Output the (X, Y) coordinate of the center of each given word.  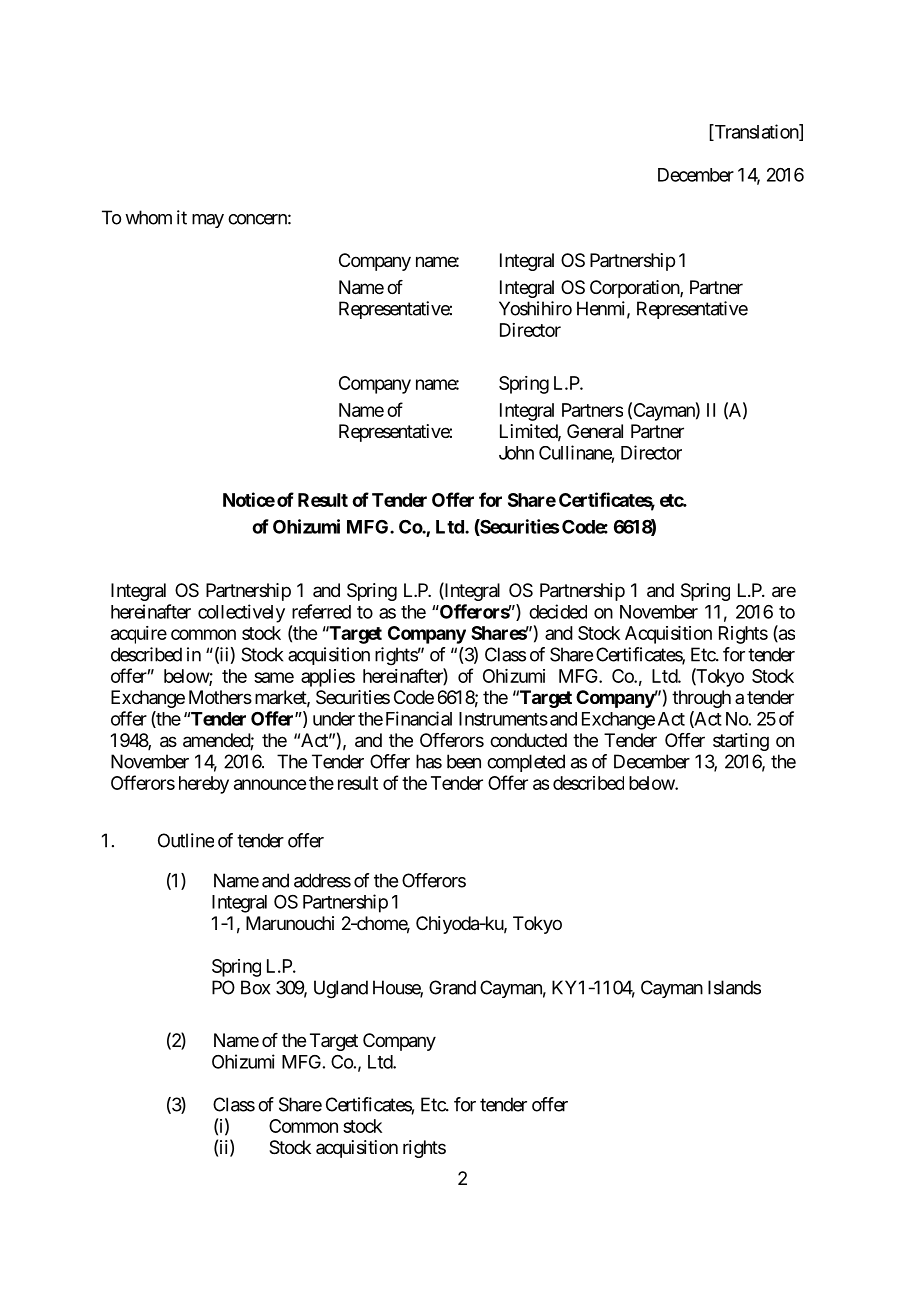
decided (558, 611)
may (208, 221)
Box (255, 987)
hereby (204, 785)
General (595, 431)
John (516, 453)
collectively (241, 613)
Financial (419, 718)
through (701, 699)
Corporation (635, 289)
